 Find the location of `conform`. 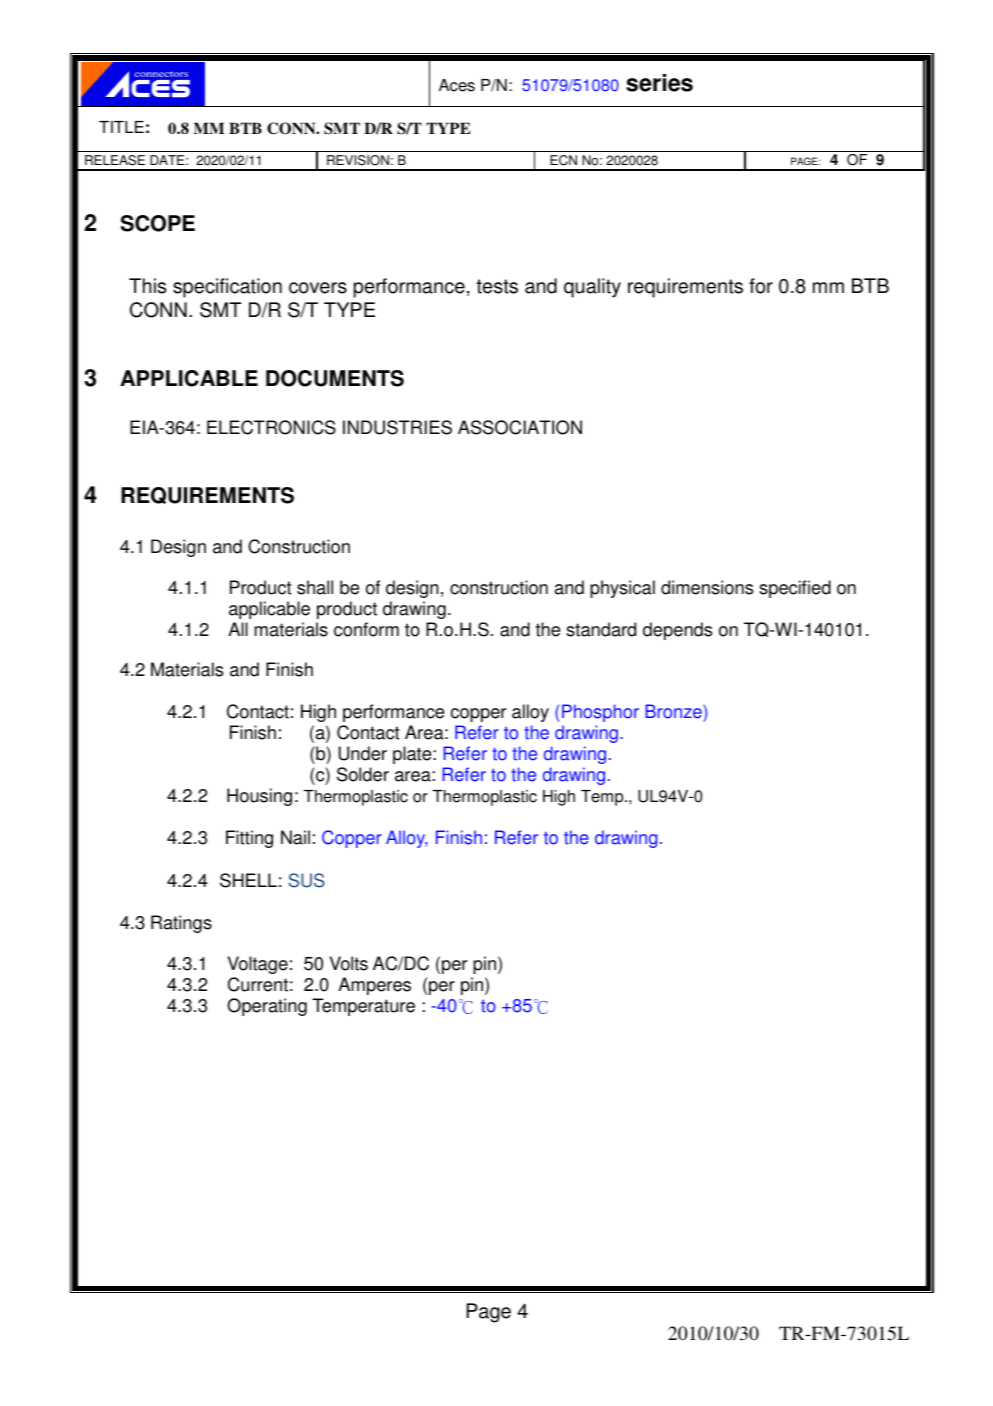

conform is located at coordinates (366, 629).
